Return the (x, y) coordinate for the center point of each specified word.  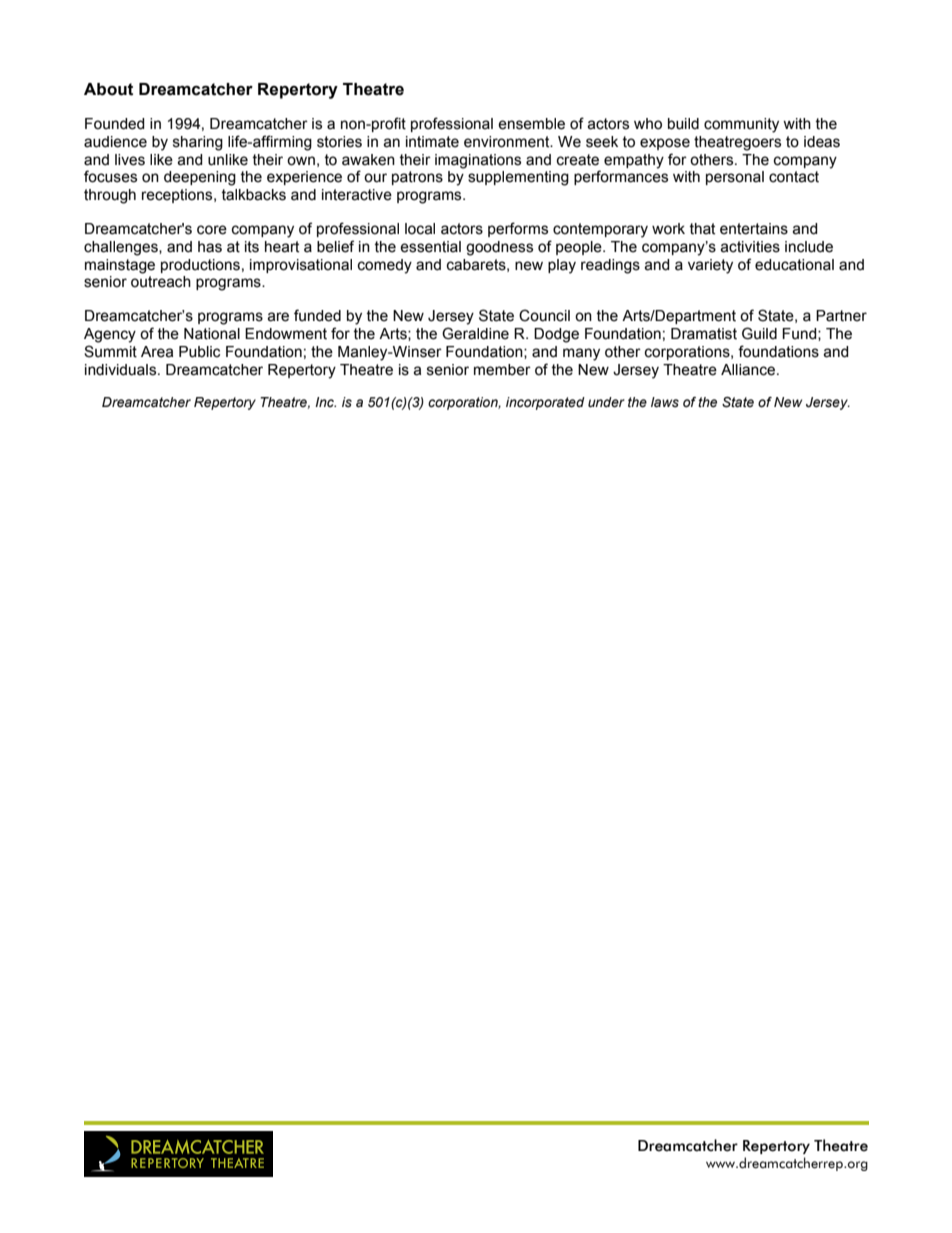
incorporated (545, 403)
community (741, 125)
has (210, 247)
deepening (200, 178)
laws (665, 402)
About (108, 89)
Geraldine (475, 333)
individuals (122, 370)
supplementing (518, 178)
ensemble (531, 124)
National (212, 334)
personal (735, 178)
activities (750, 247)
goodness (499, 248)
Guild (759, 333)
